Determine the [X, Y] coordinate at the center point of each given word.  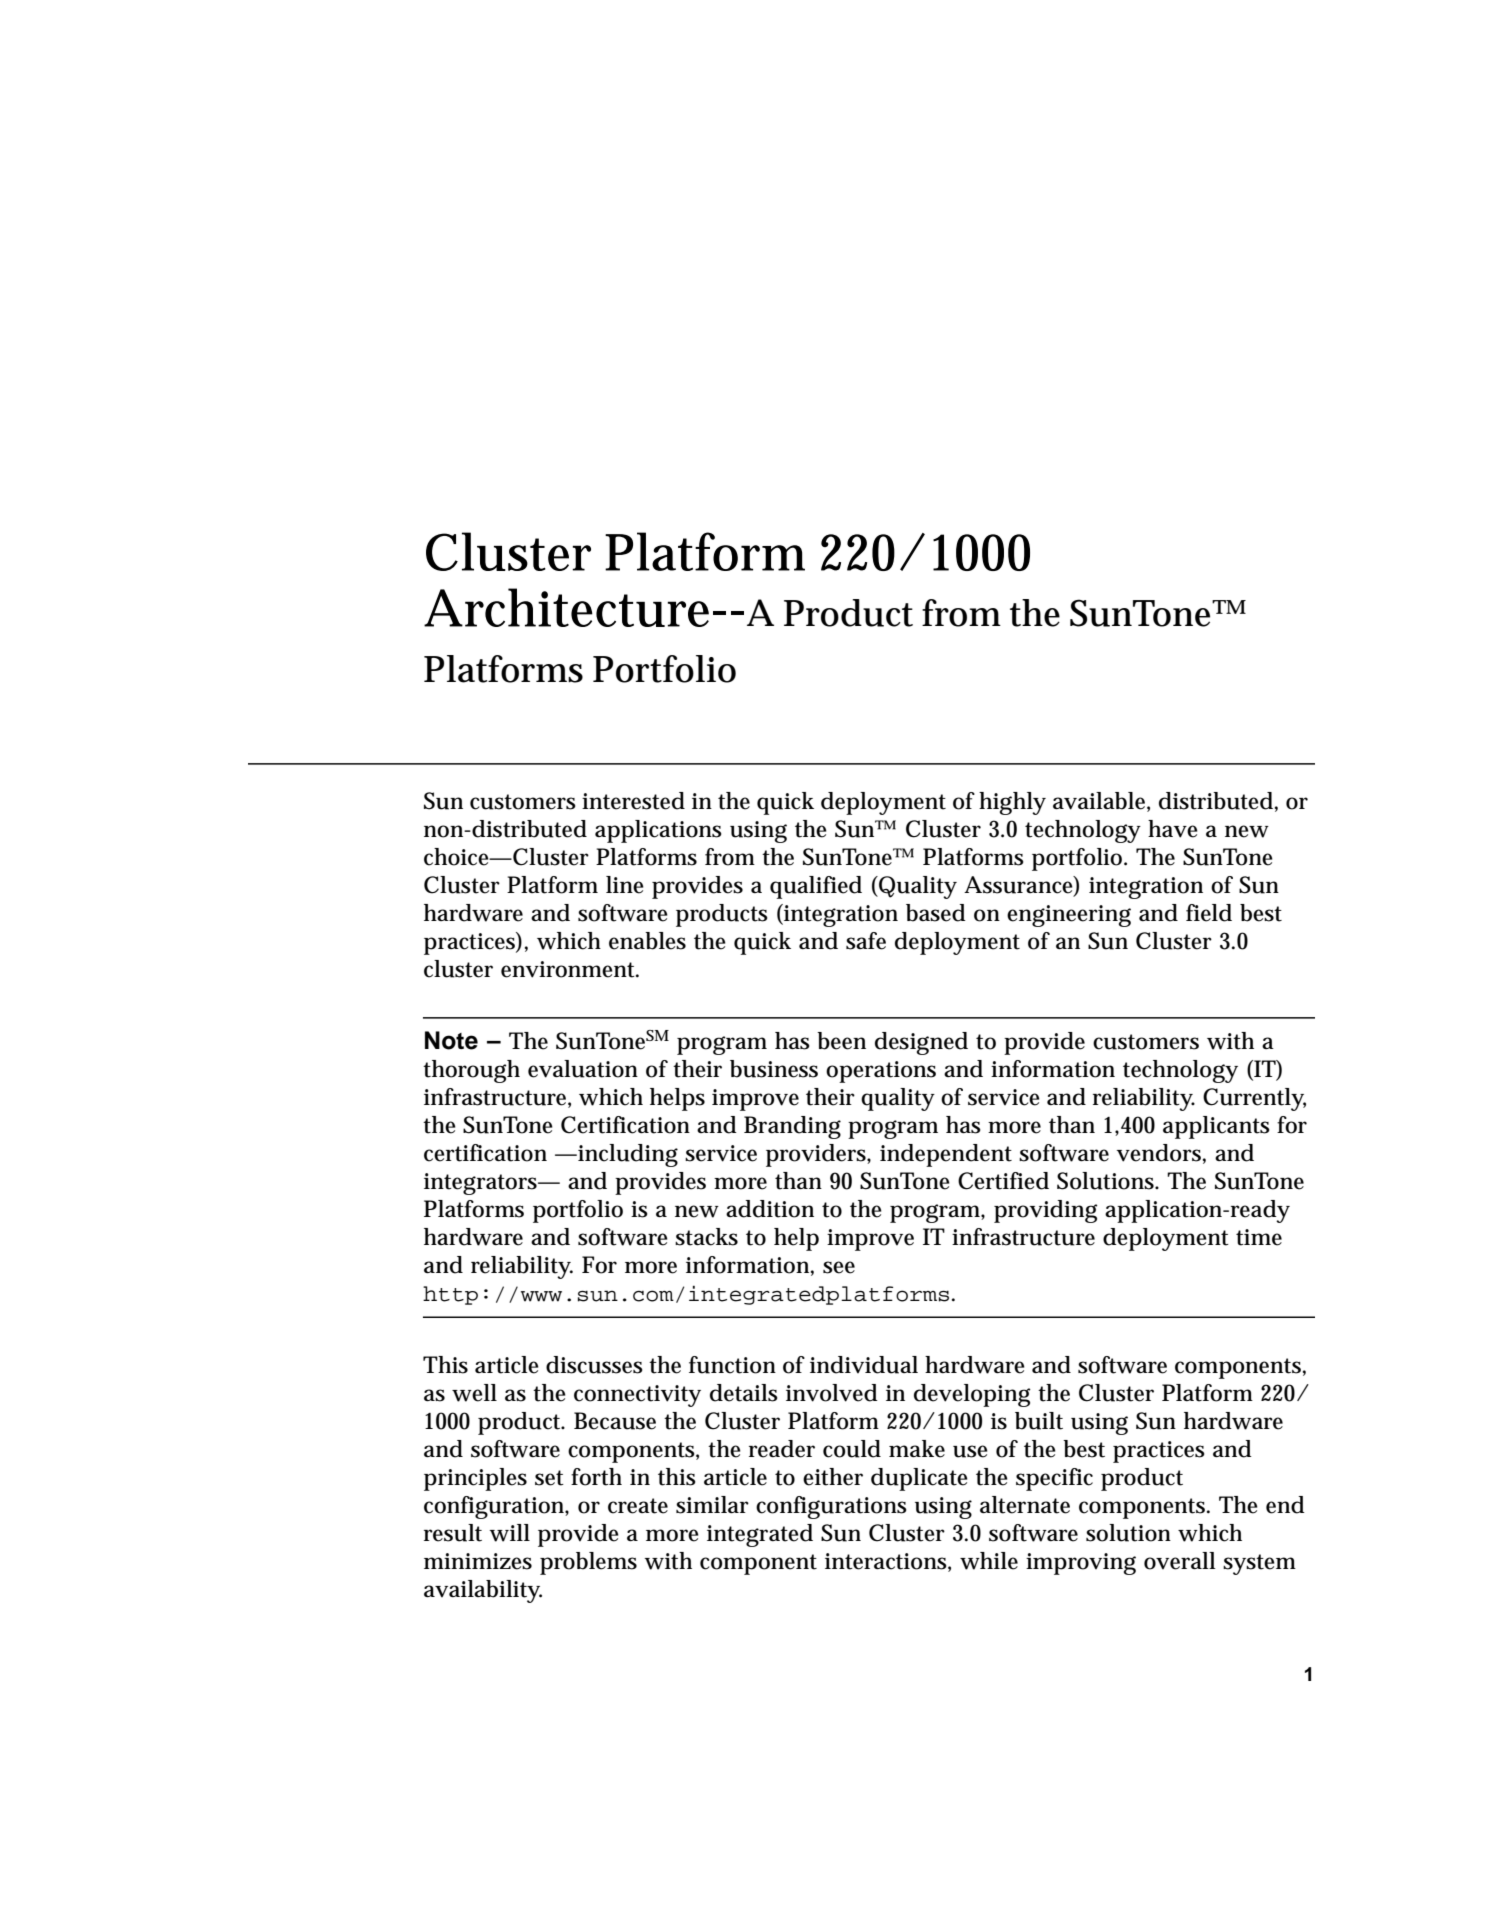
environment [568, 969]
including [627, 1155]
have [1173, 829]
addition [770, 1209]
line [625, 885]
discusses [594, 1365]
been [841, 1041]
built [1039, 1421]
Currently [1253, 1099]
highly [1012, 803]
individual [864, 1365]
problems [588, 1563]
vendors [1159, 1153]
